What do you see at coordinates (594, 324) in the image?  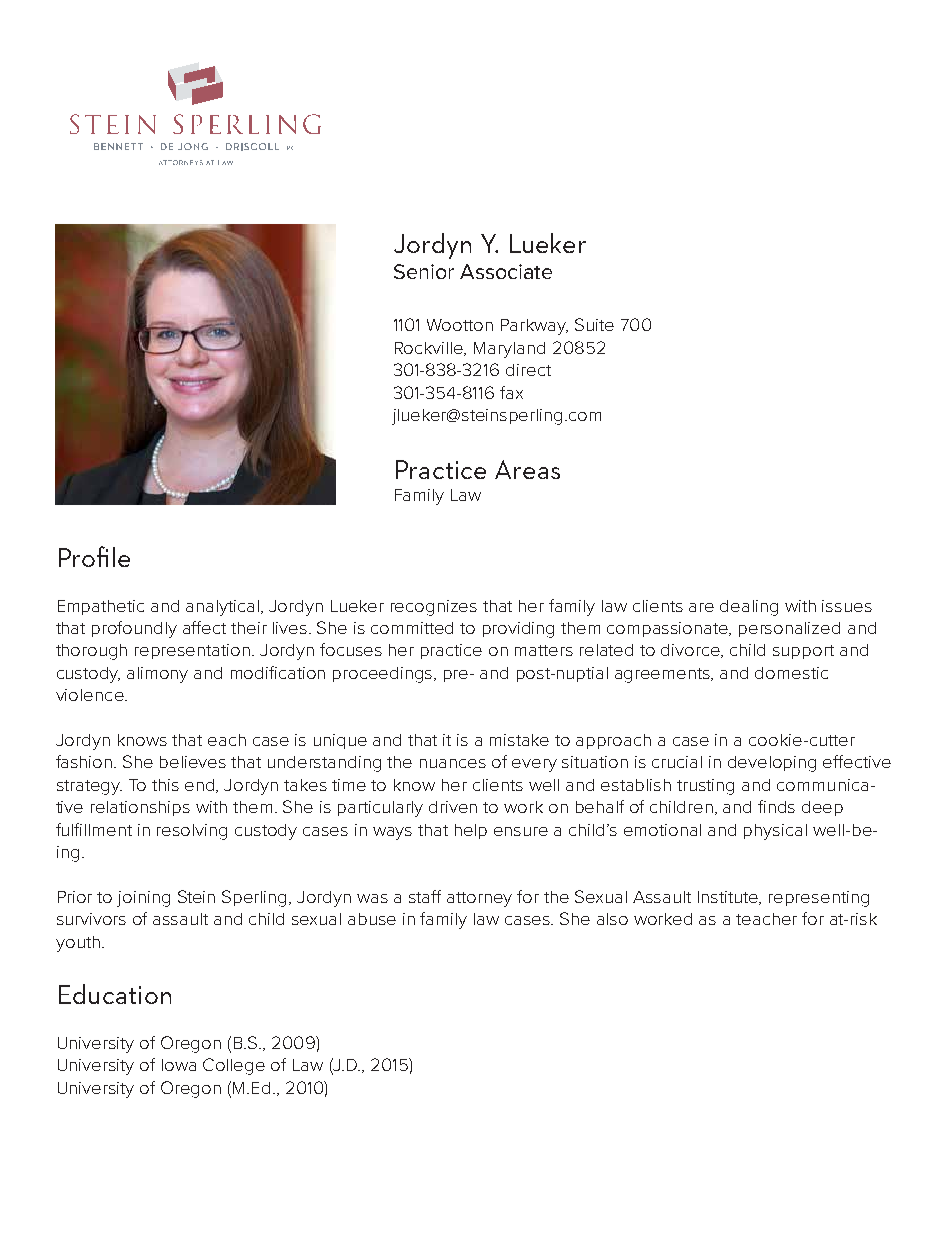 I see `Suite` at bounding box center [594, 324].
